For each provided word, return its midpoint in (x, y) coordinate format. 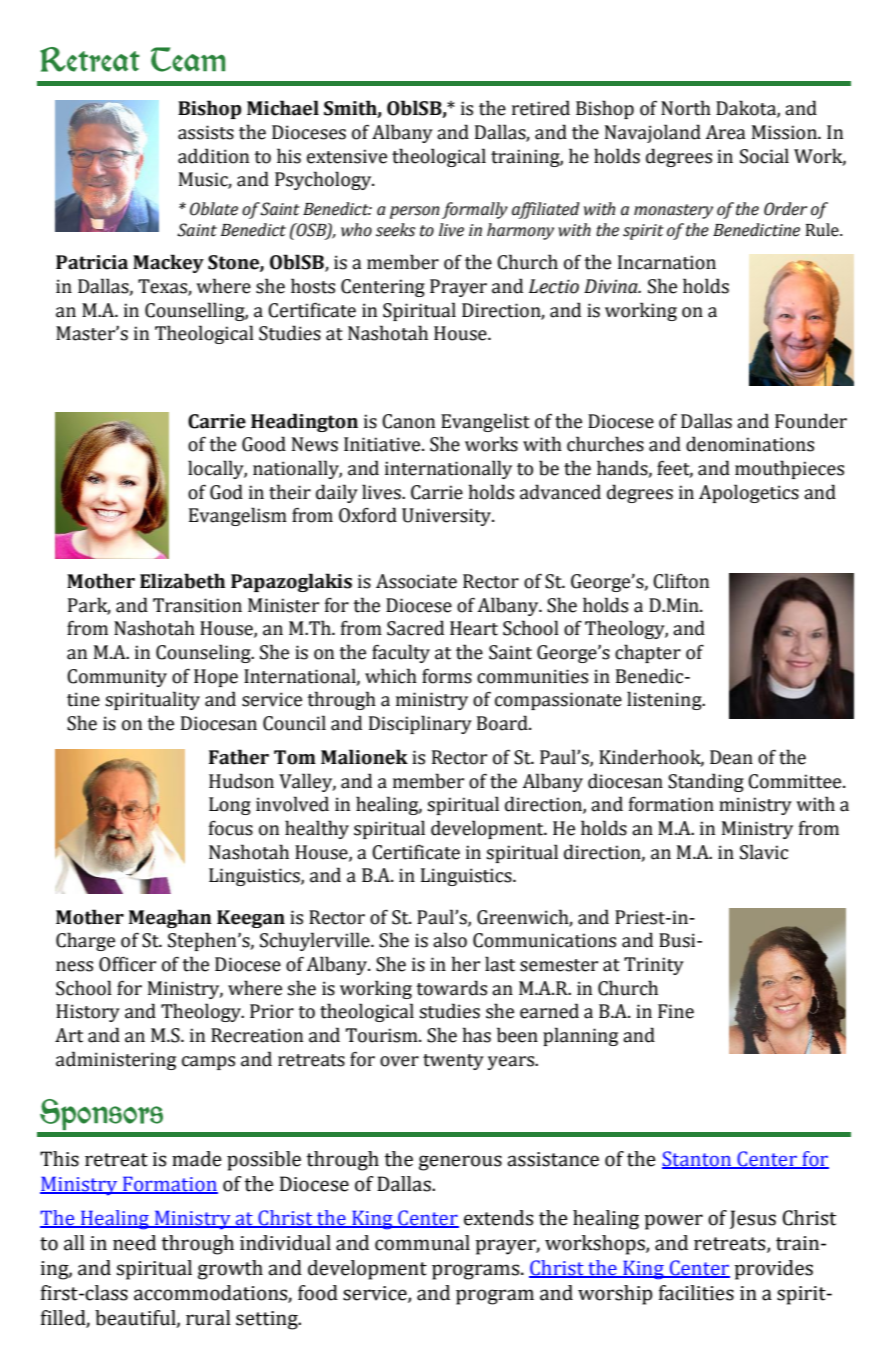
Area (725, 132)
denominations (750, 444)
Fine (676, 1011)
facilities (696, 1293)
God (226, 492)
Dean (731, 757)
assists (206, 132)
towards (451, 988)
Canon (408, 421)
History (88, 1013)
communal (422, 1243)
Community (117, 678)
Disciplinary (420, 724)
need (134, 1243)
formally (475, 210)
